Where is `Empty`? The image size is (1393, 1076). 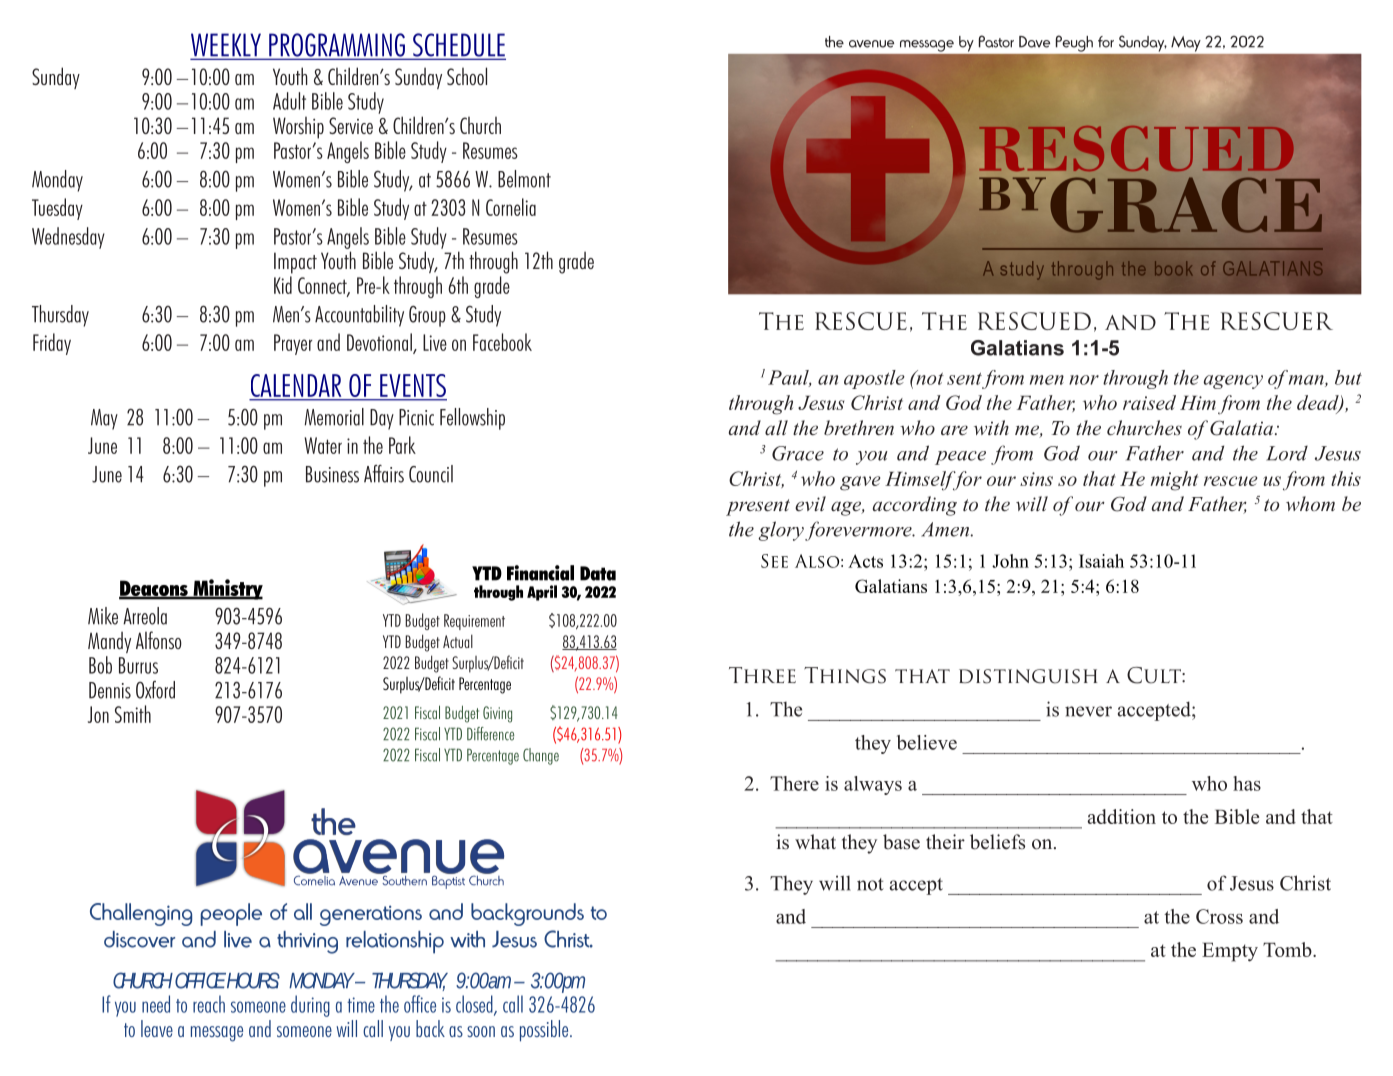 Empty is located at coordinates (1230, 952).
